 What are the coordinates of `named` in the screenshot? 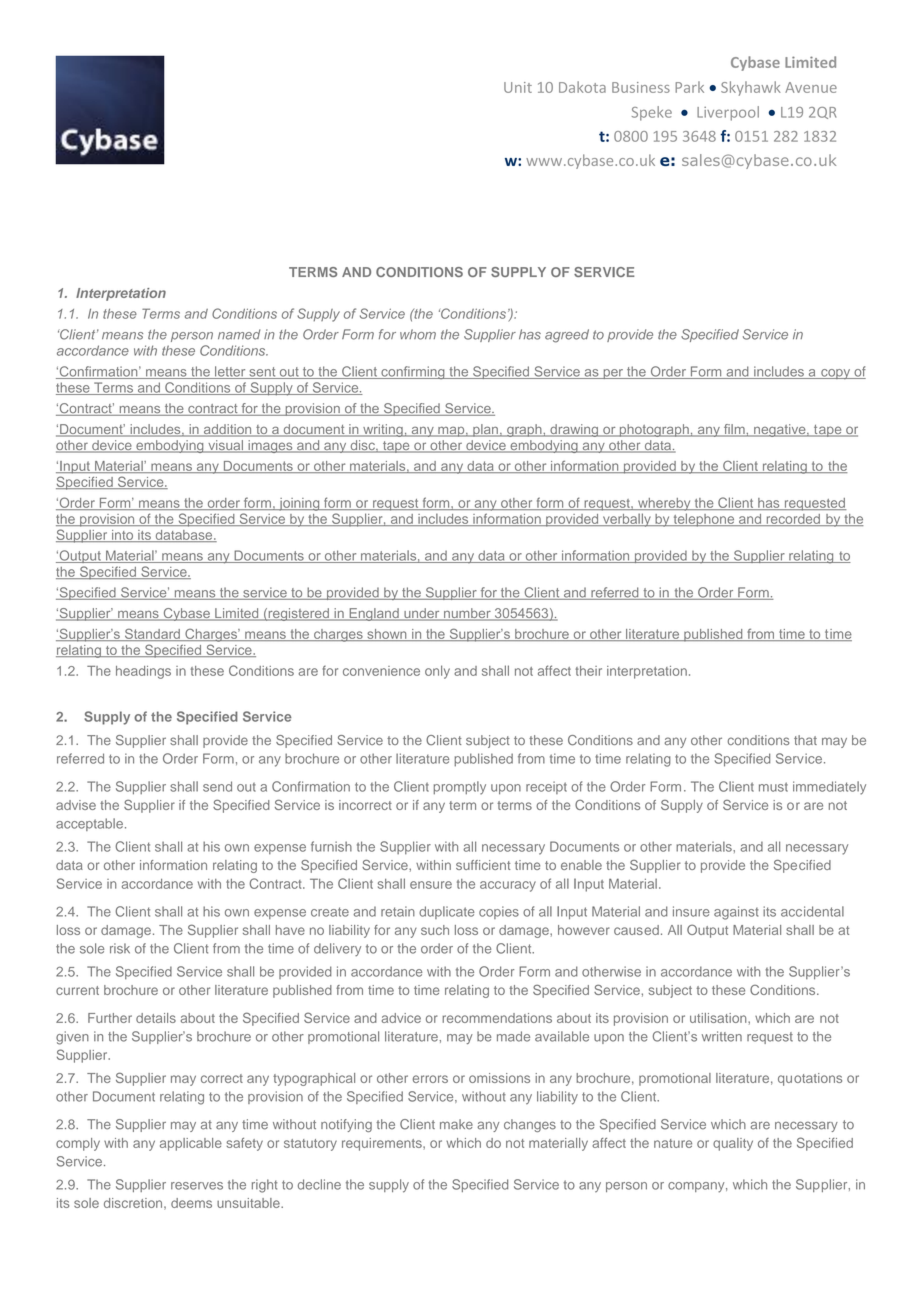 It's located at (239, 334).
